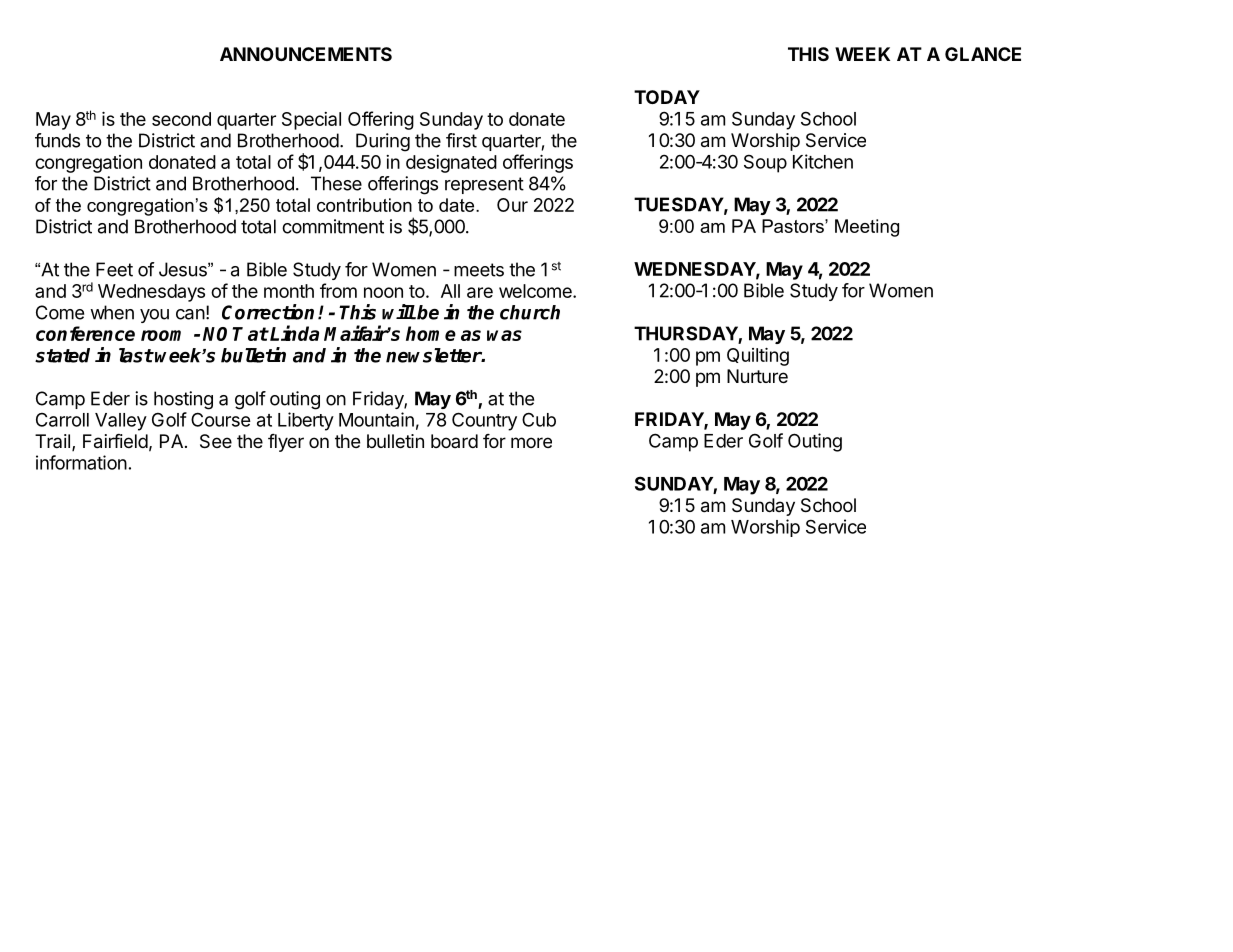 This document has width=1233, height=952. I want to click on first, so click(461, 140).
